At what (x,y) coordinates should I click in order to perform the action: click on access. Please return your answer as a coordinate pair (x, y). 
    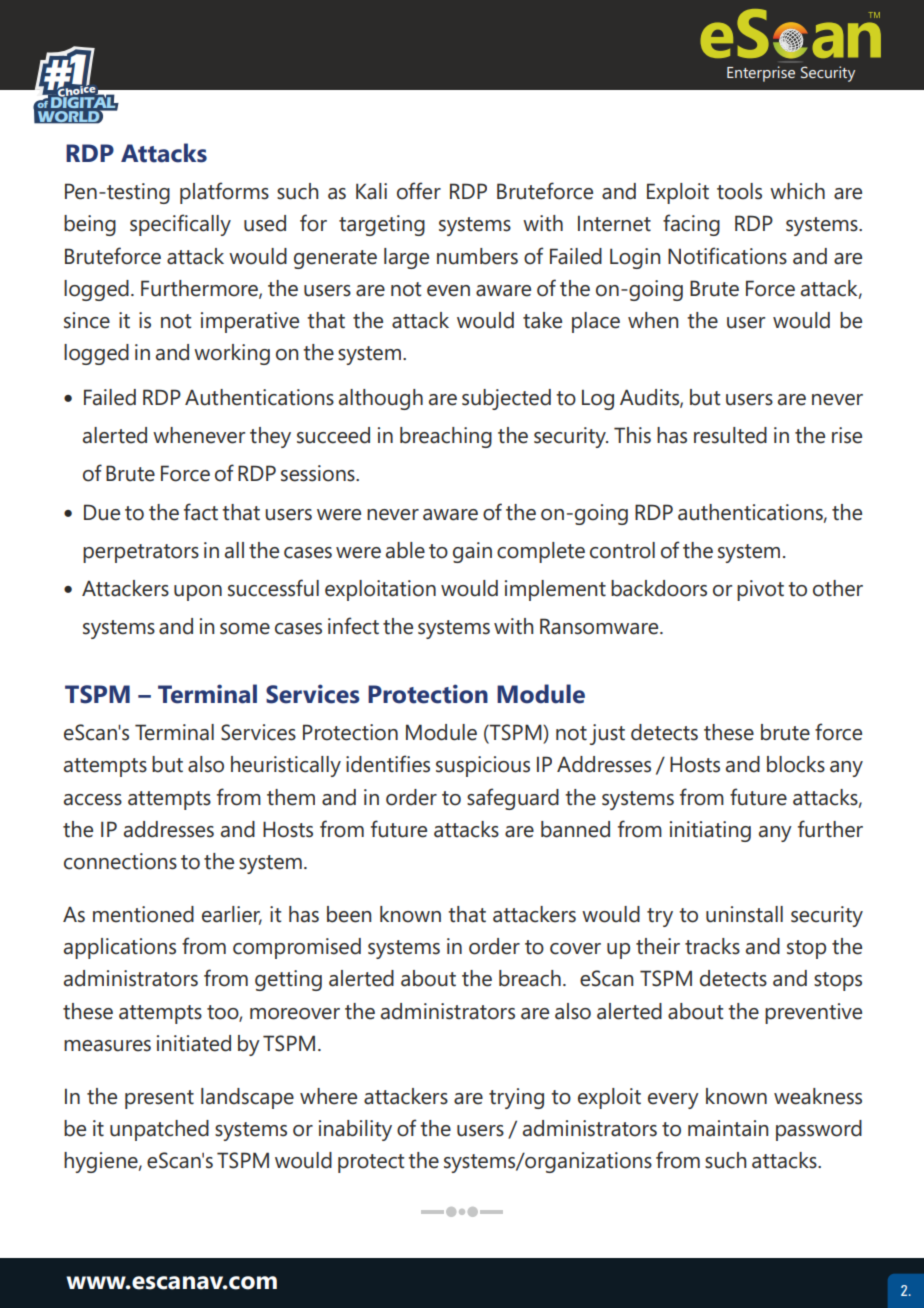
    Looking at the image, I should click on (93, 800).
